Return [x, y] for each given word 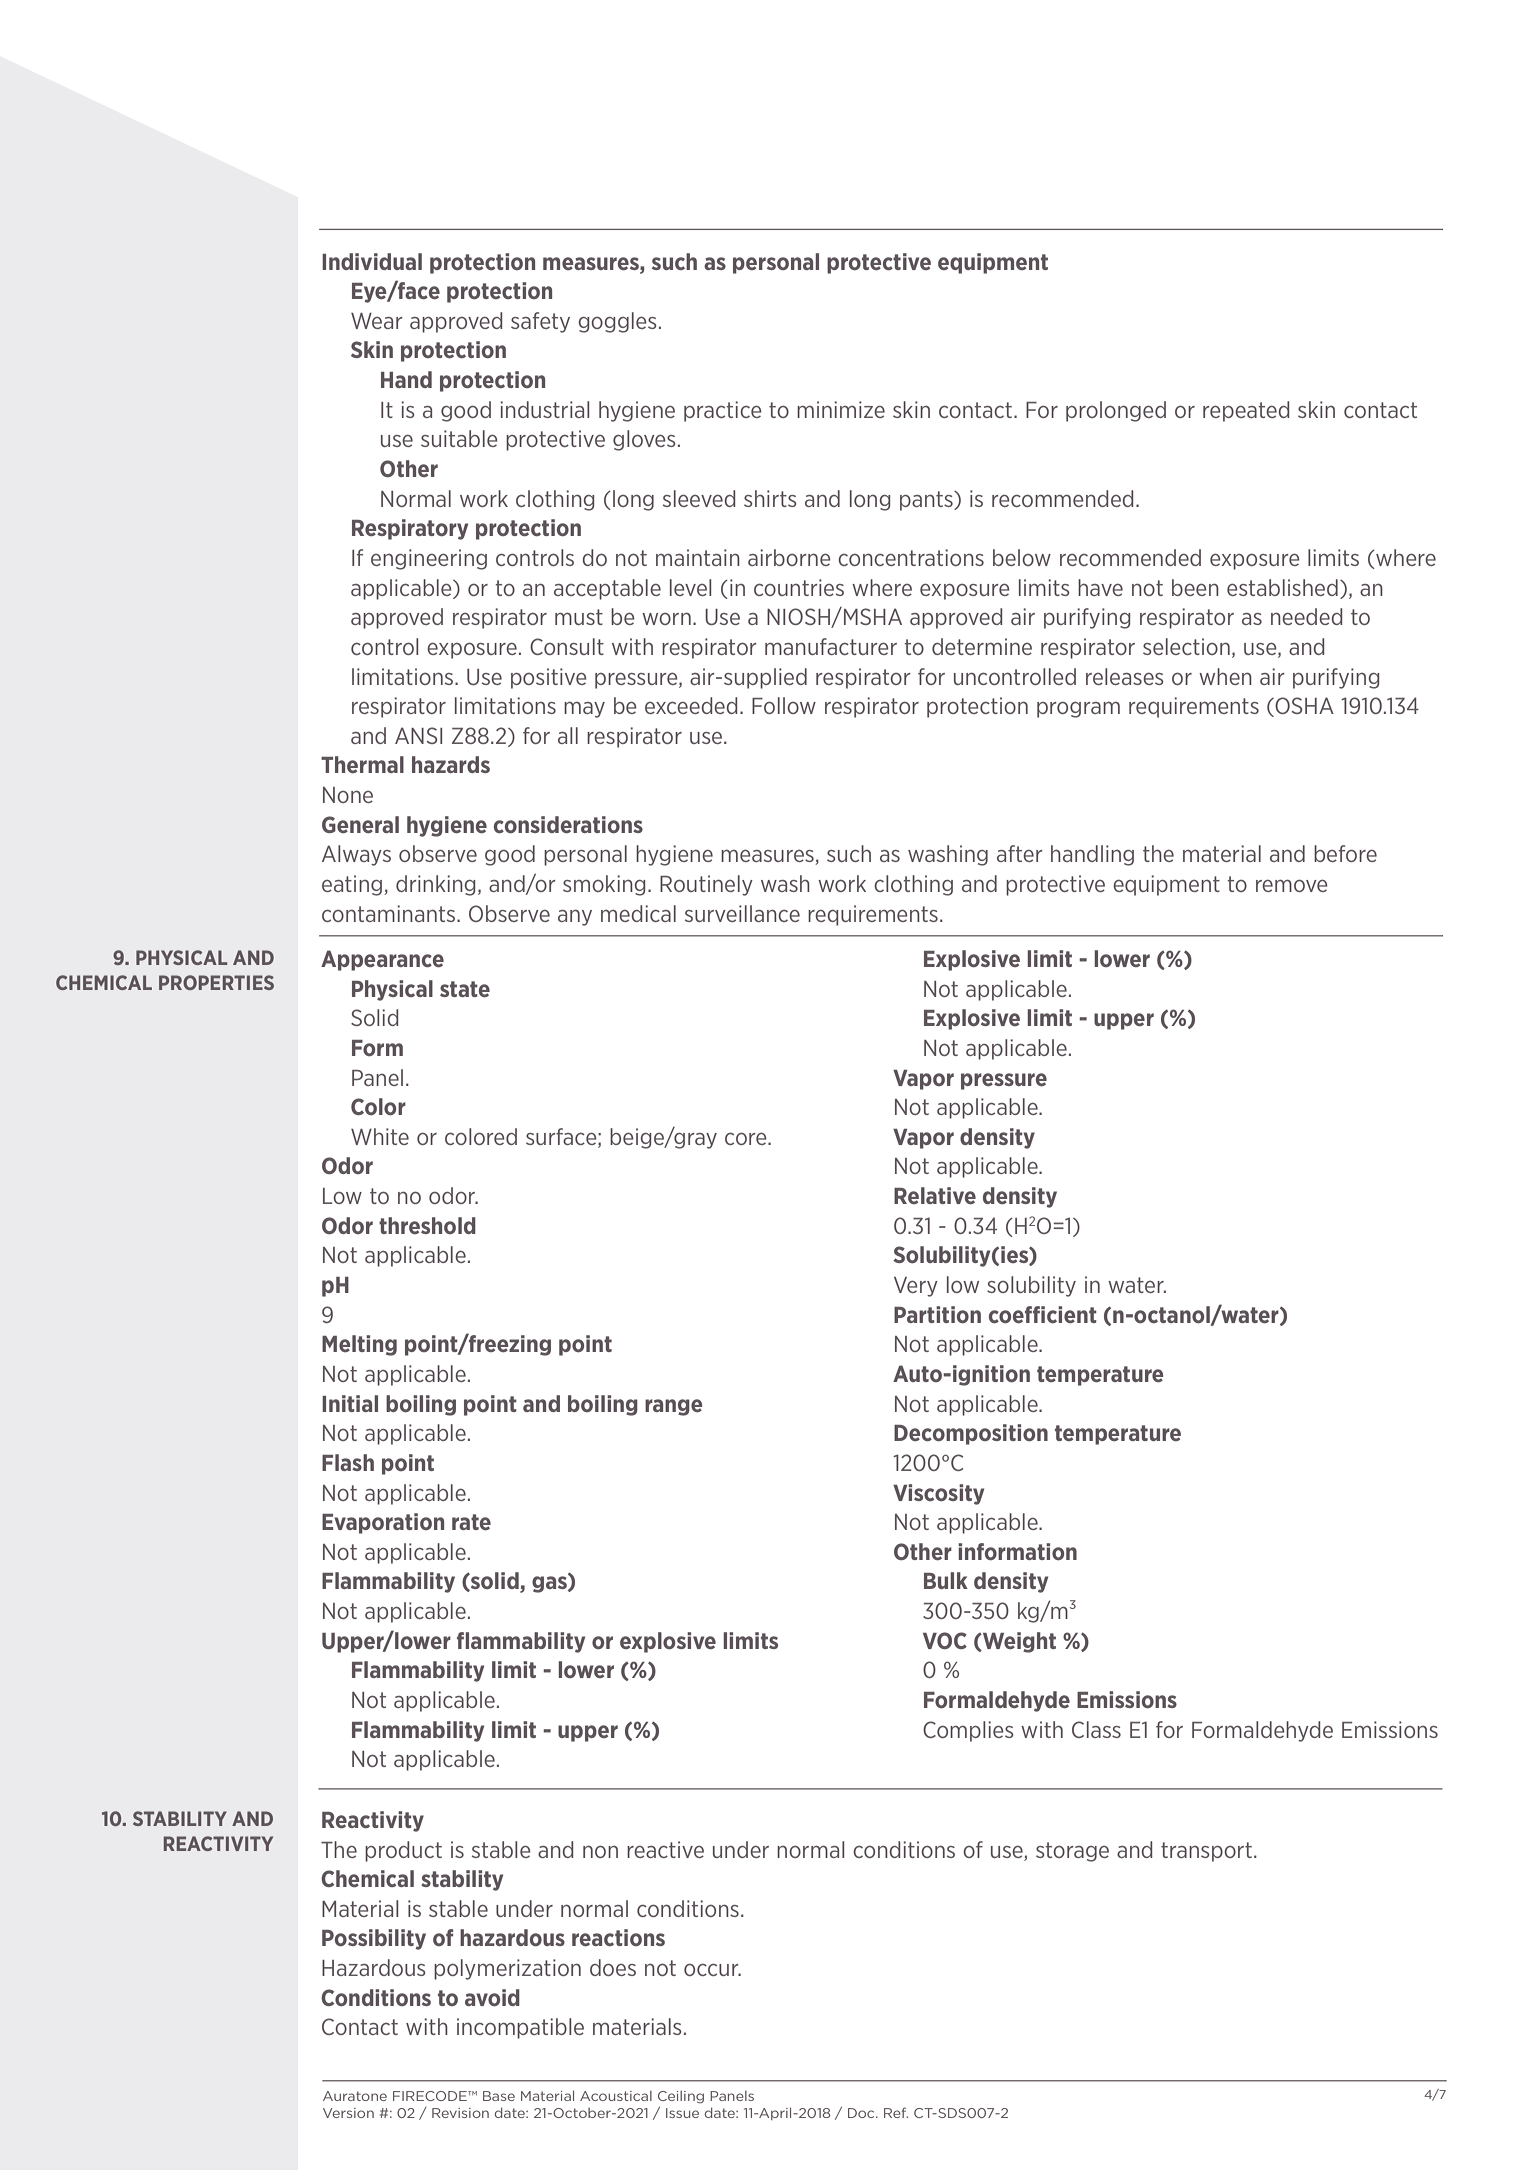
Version [348, 2113]
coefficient [1043, 1314]
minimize [841, 409]
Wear [376, 320]
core [747, 1138]
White [380, 1136]
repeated [1246, 411]
